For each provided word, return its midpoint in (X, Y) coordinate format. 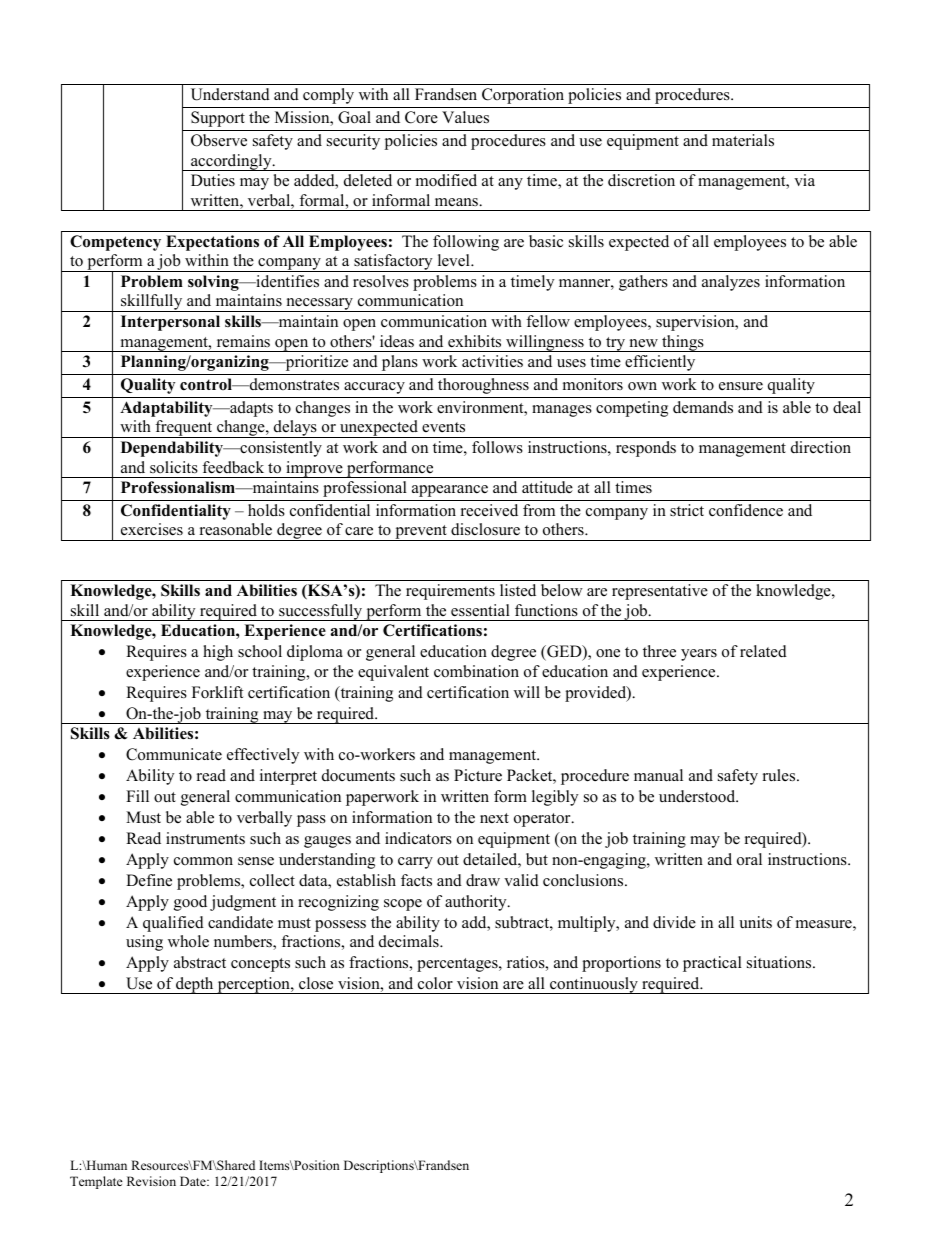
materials (743, 140)
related (763, 651)
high (218, 653)
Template (96, 1182)
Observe (219, 140)
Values (465, 117)
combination (476, 671)
